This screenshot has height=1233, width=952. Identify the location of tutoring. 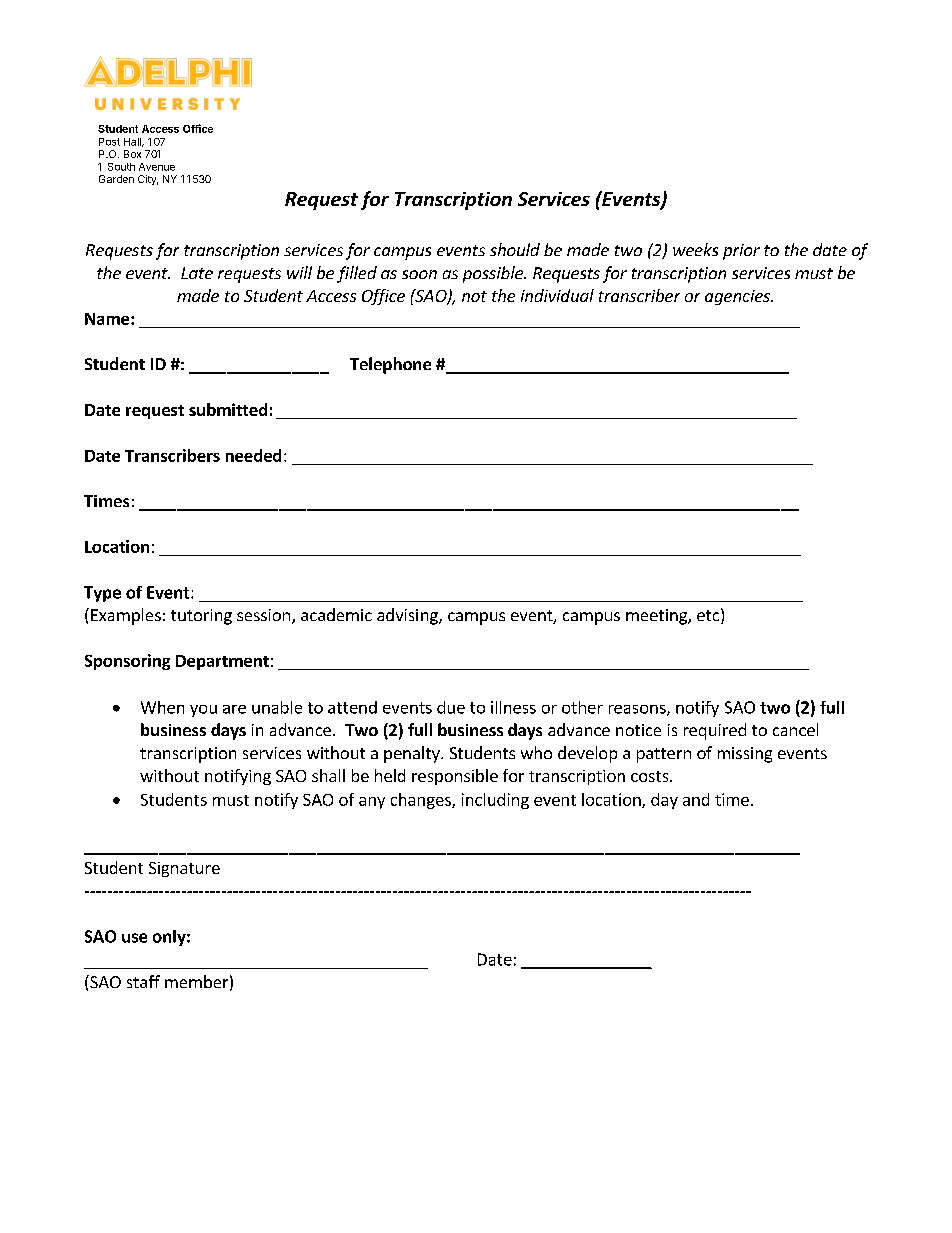
(201, 617).
